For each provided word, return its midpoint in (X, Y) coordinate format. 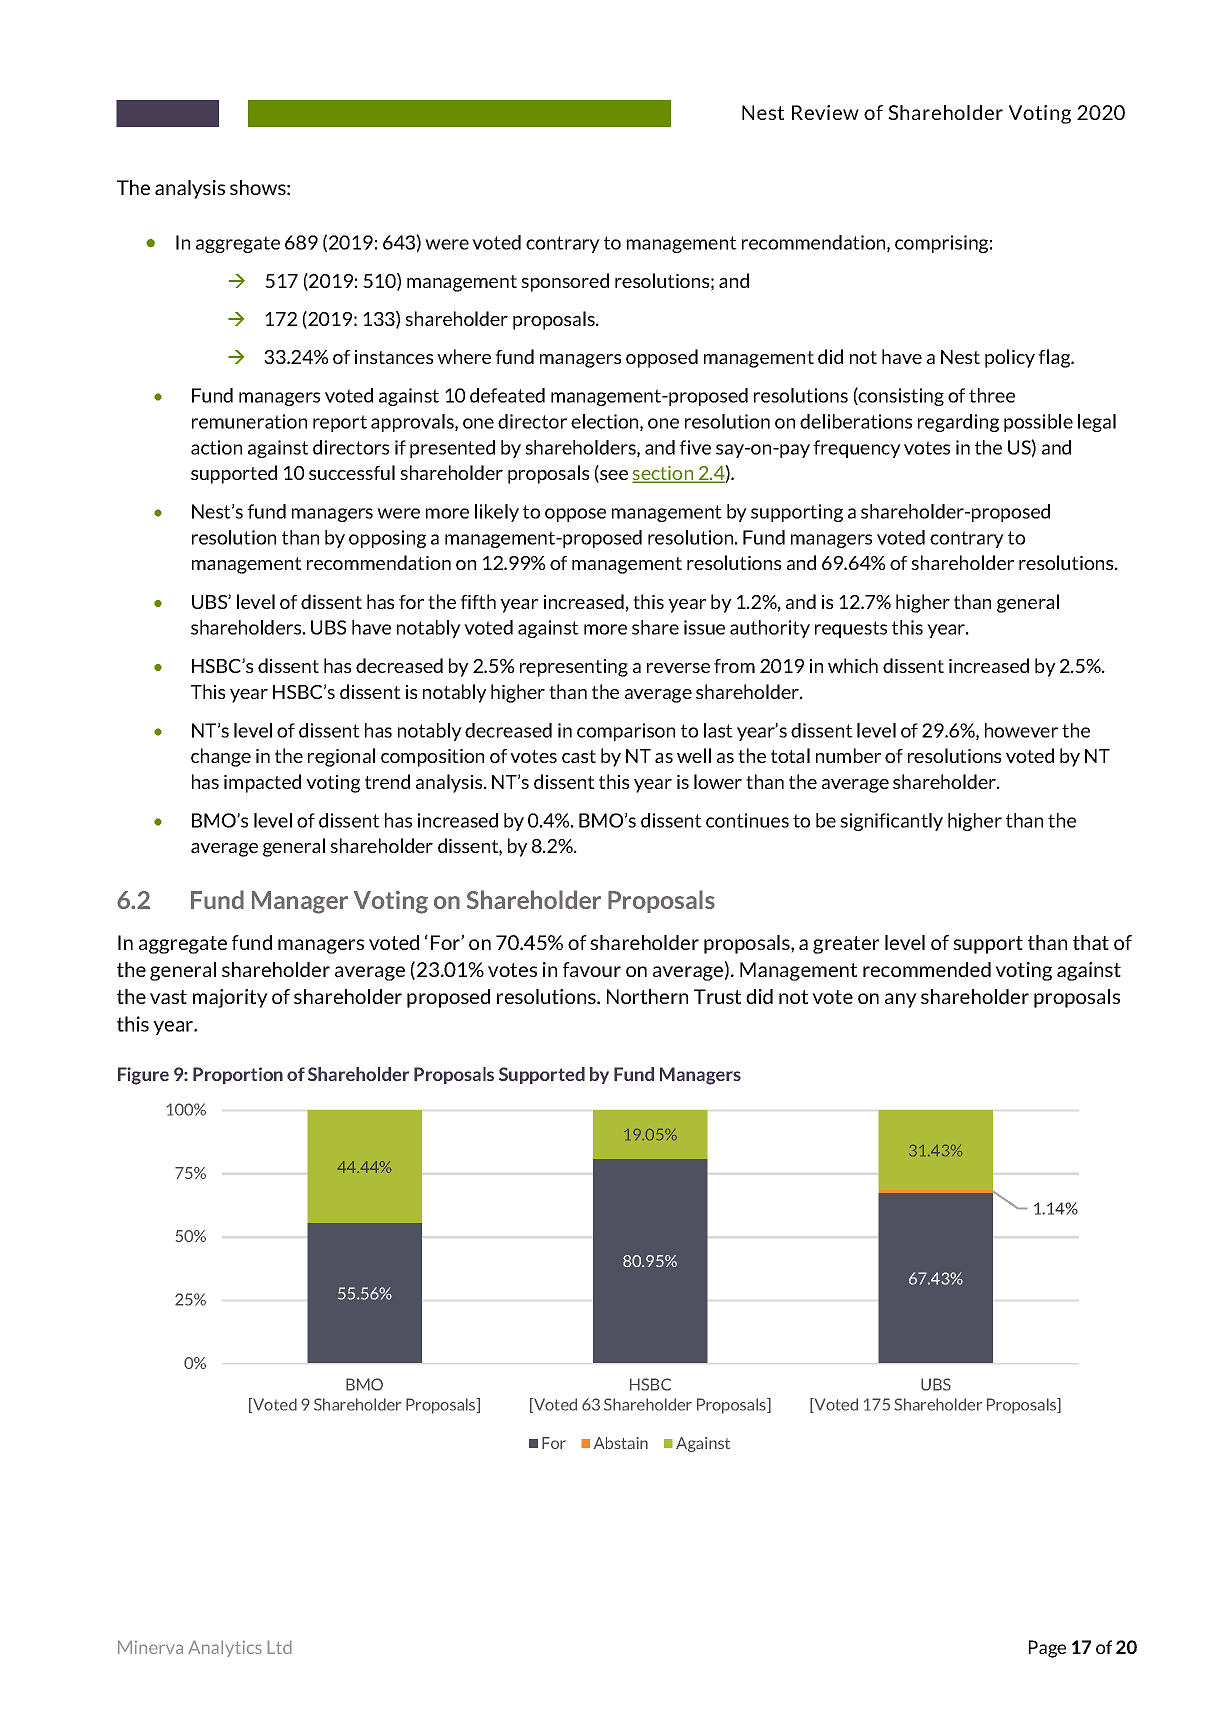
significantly (891, 822)
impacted (262, 783)
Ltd (279, 1647)
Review (825, 112)
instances (394, 357)
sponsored (565, 282)
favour (592, 969)
